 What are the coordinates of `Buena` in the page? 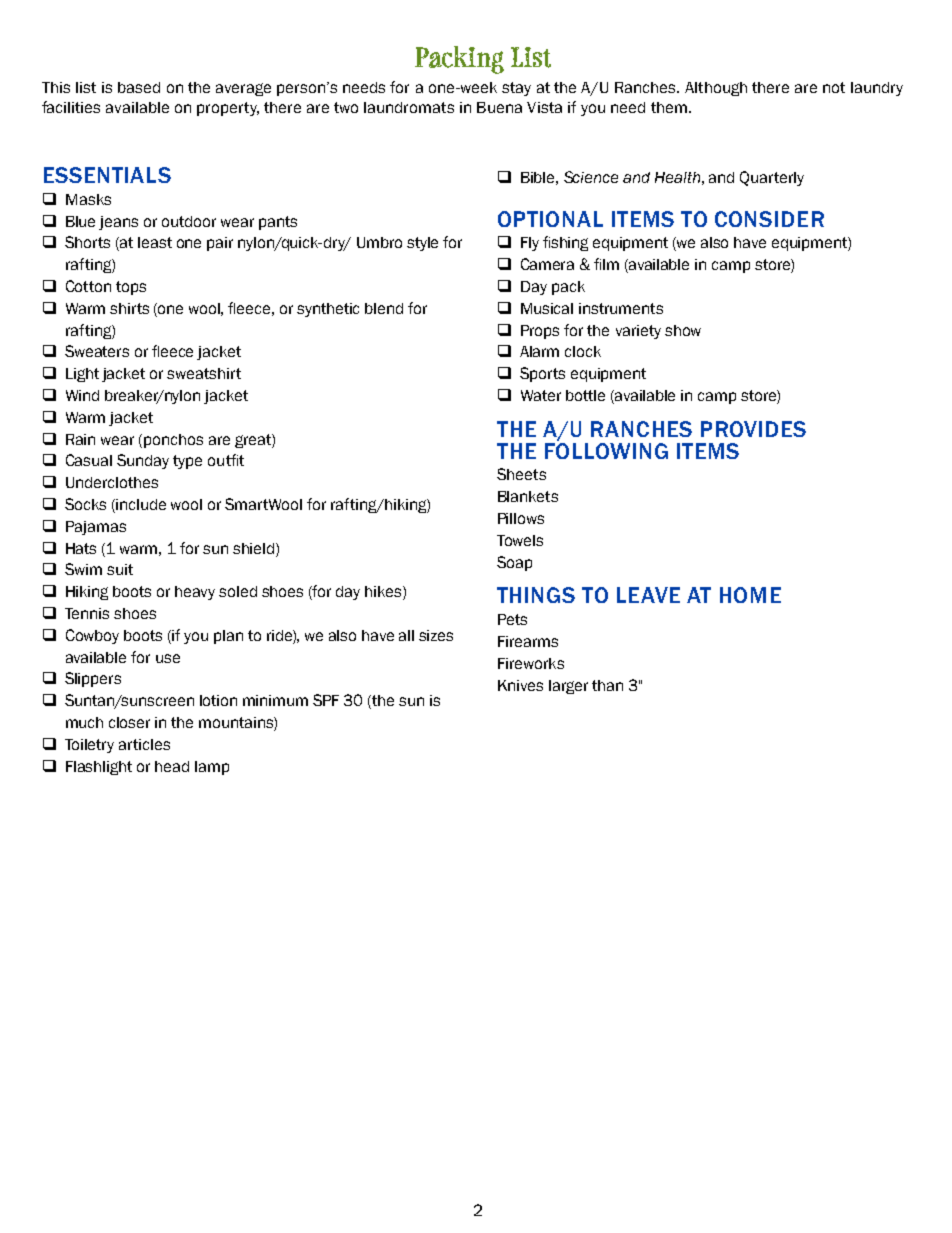 It's located at (499, 107).
